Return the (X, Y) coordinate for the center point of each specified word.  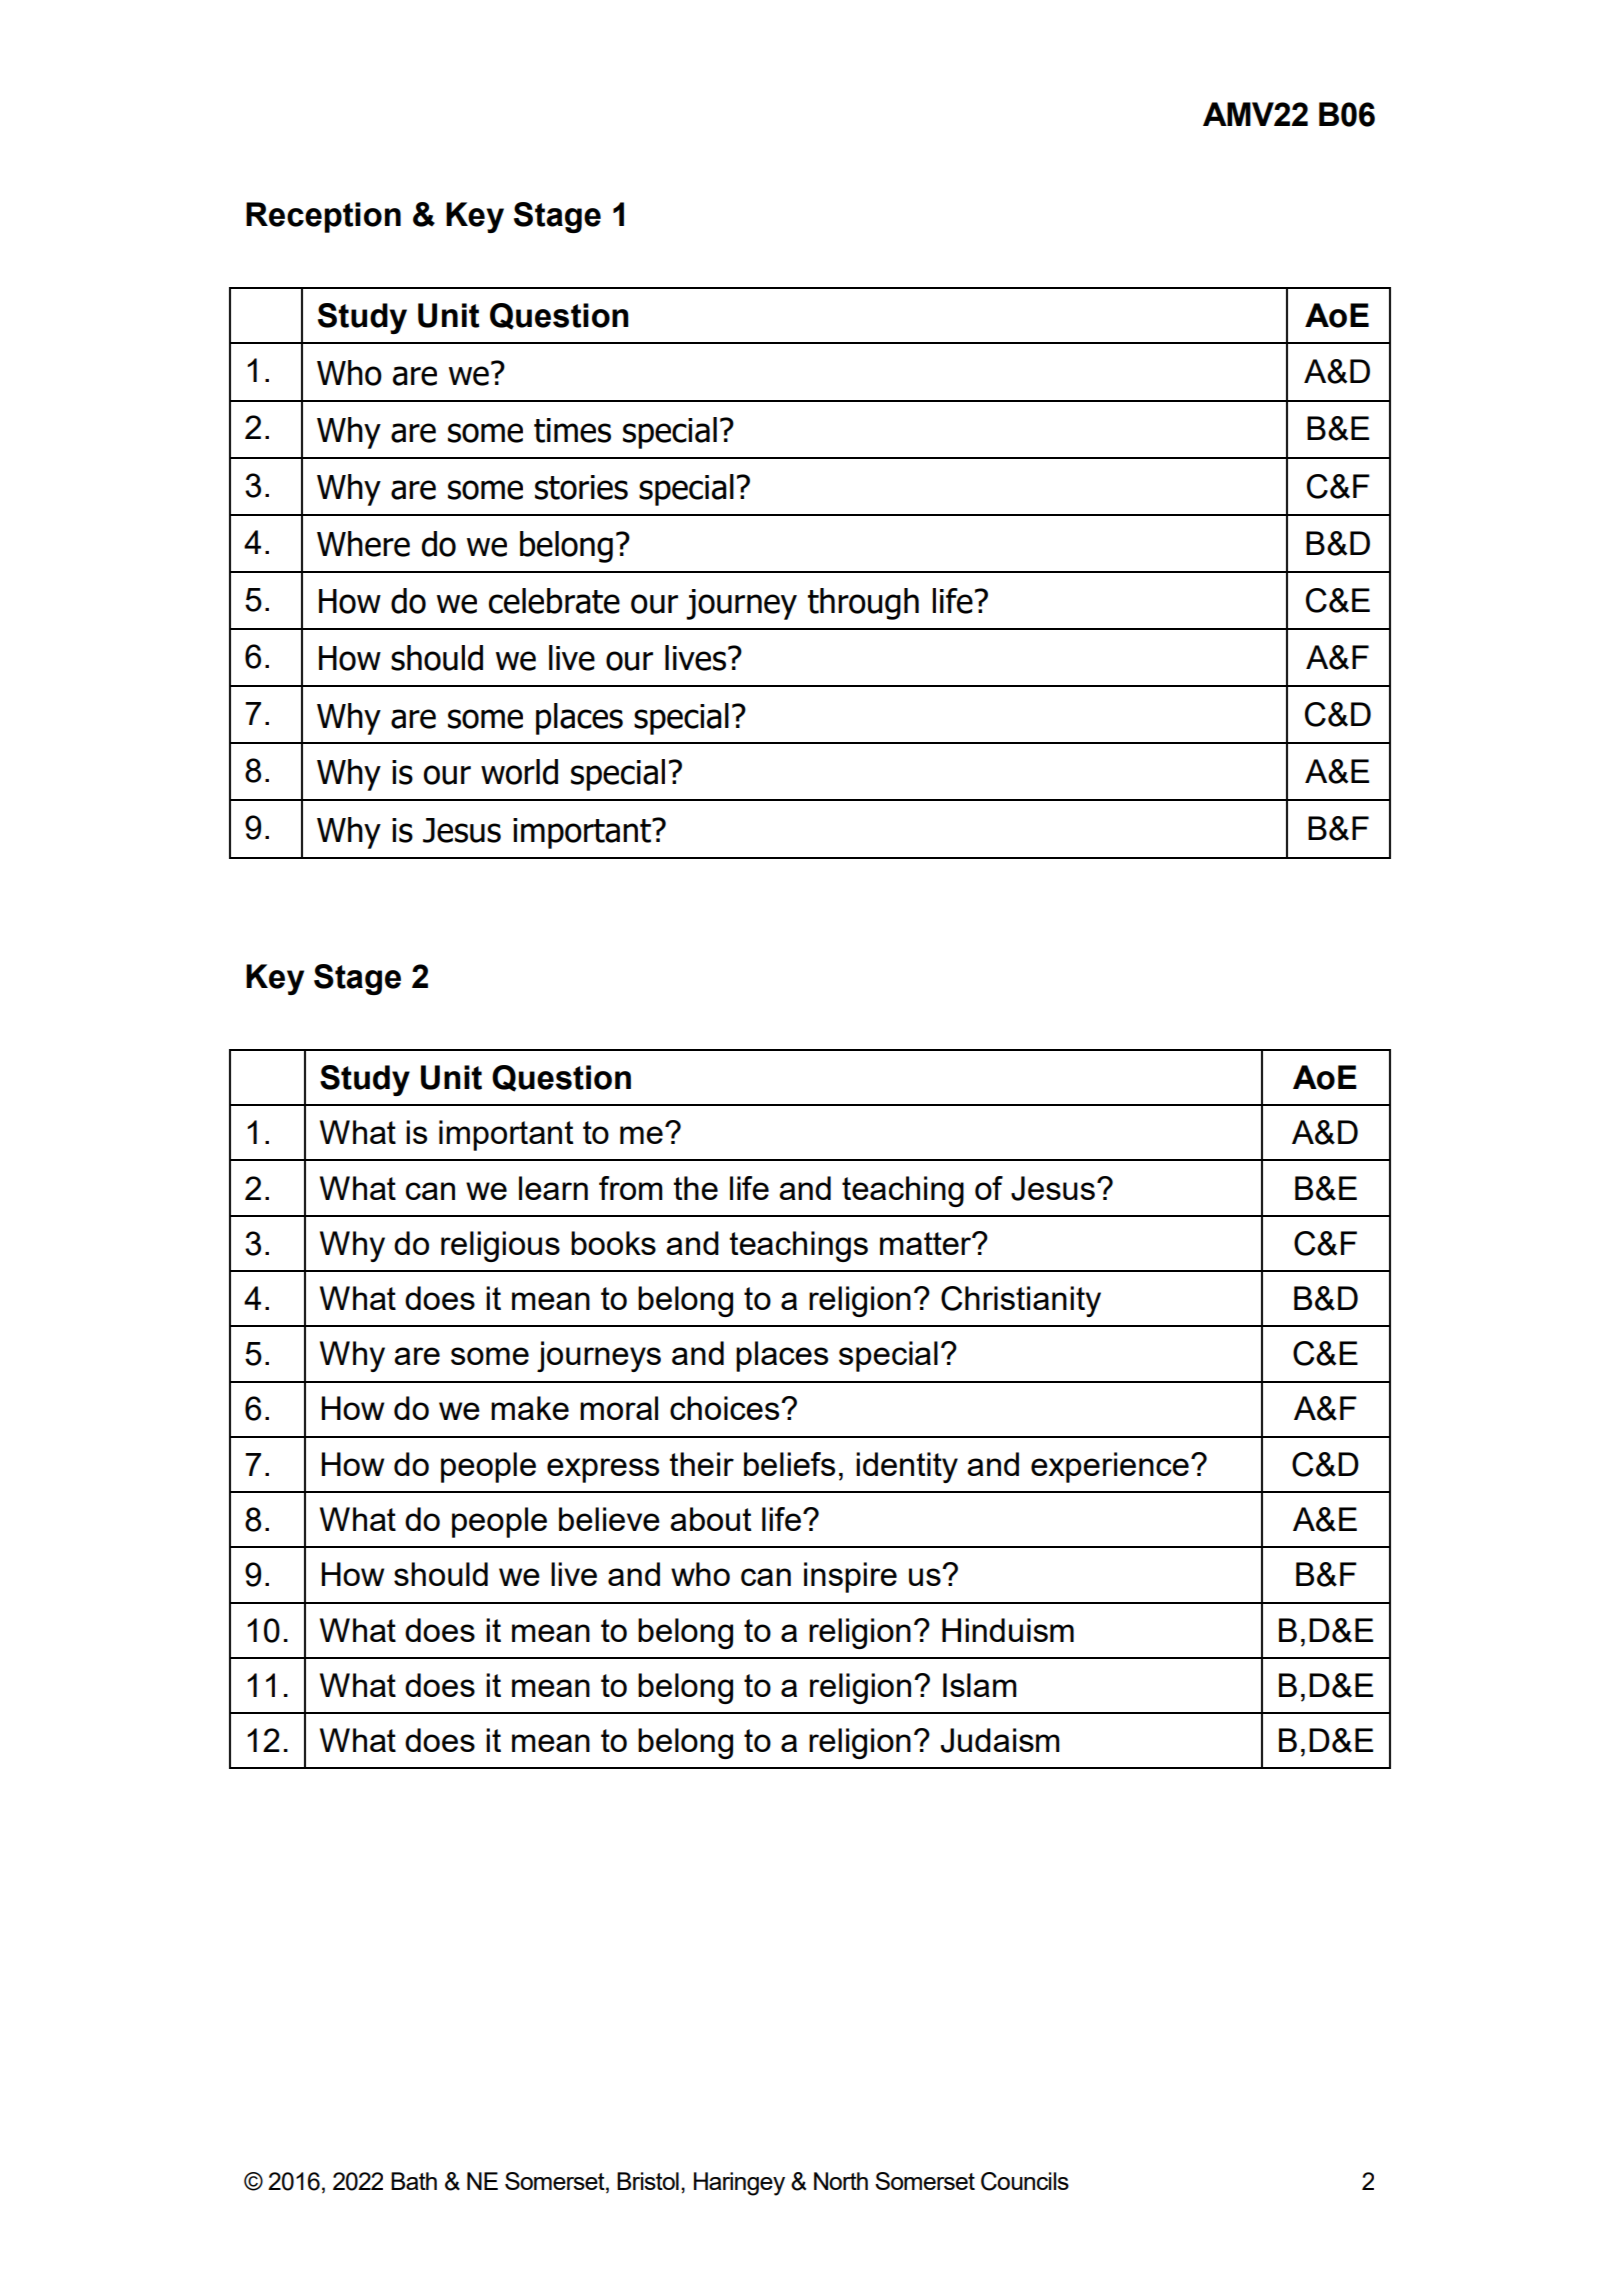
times (572, 430)
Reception (323, 217)
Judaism (1000, 1740)
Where (363, 544)
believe (609, 1519)
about (711, 1519)
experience (1110, 1467)
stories (581, 487)
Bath (414, 2181)
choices (726, 1408)
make (530, 1408)
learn (553, 1188)
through (863, 604)
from (631, 1188)
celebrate (554, 601)
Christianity (1021, 1301)
